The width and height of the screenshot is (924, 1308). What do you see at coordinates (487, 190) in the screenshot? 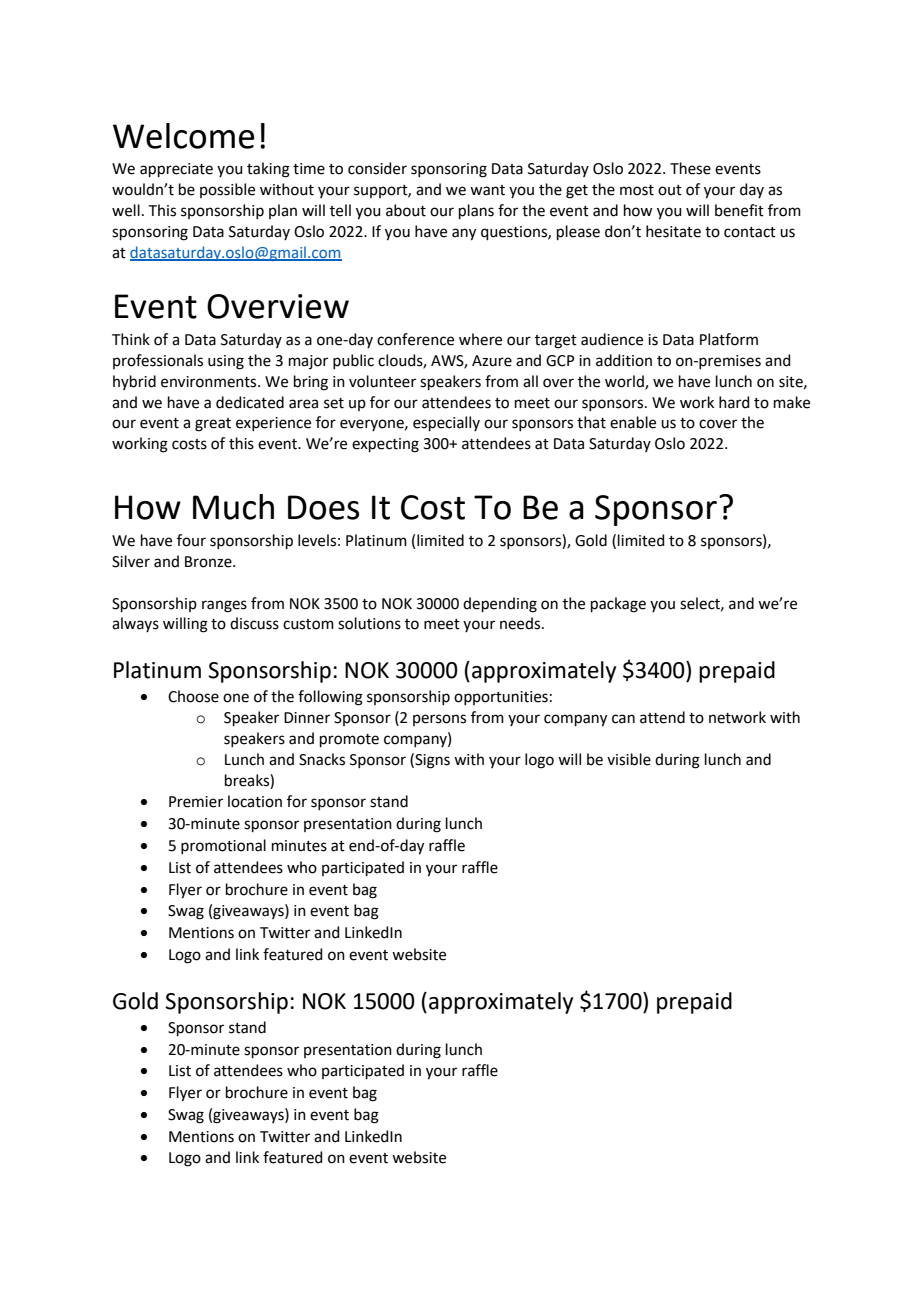
I see `want` at bounding box center [487, 190].
